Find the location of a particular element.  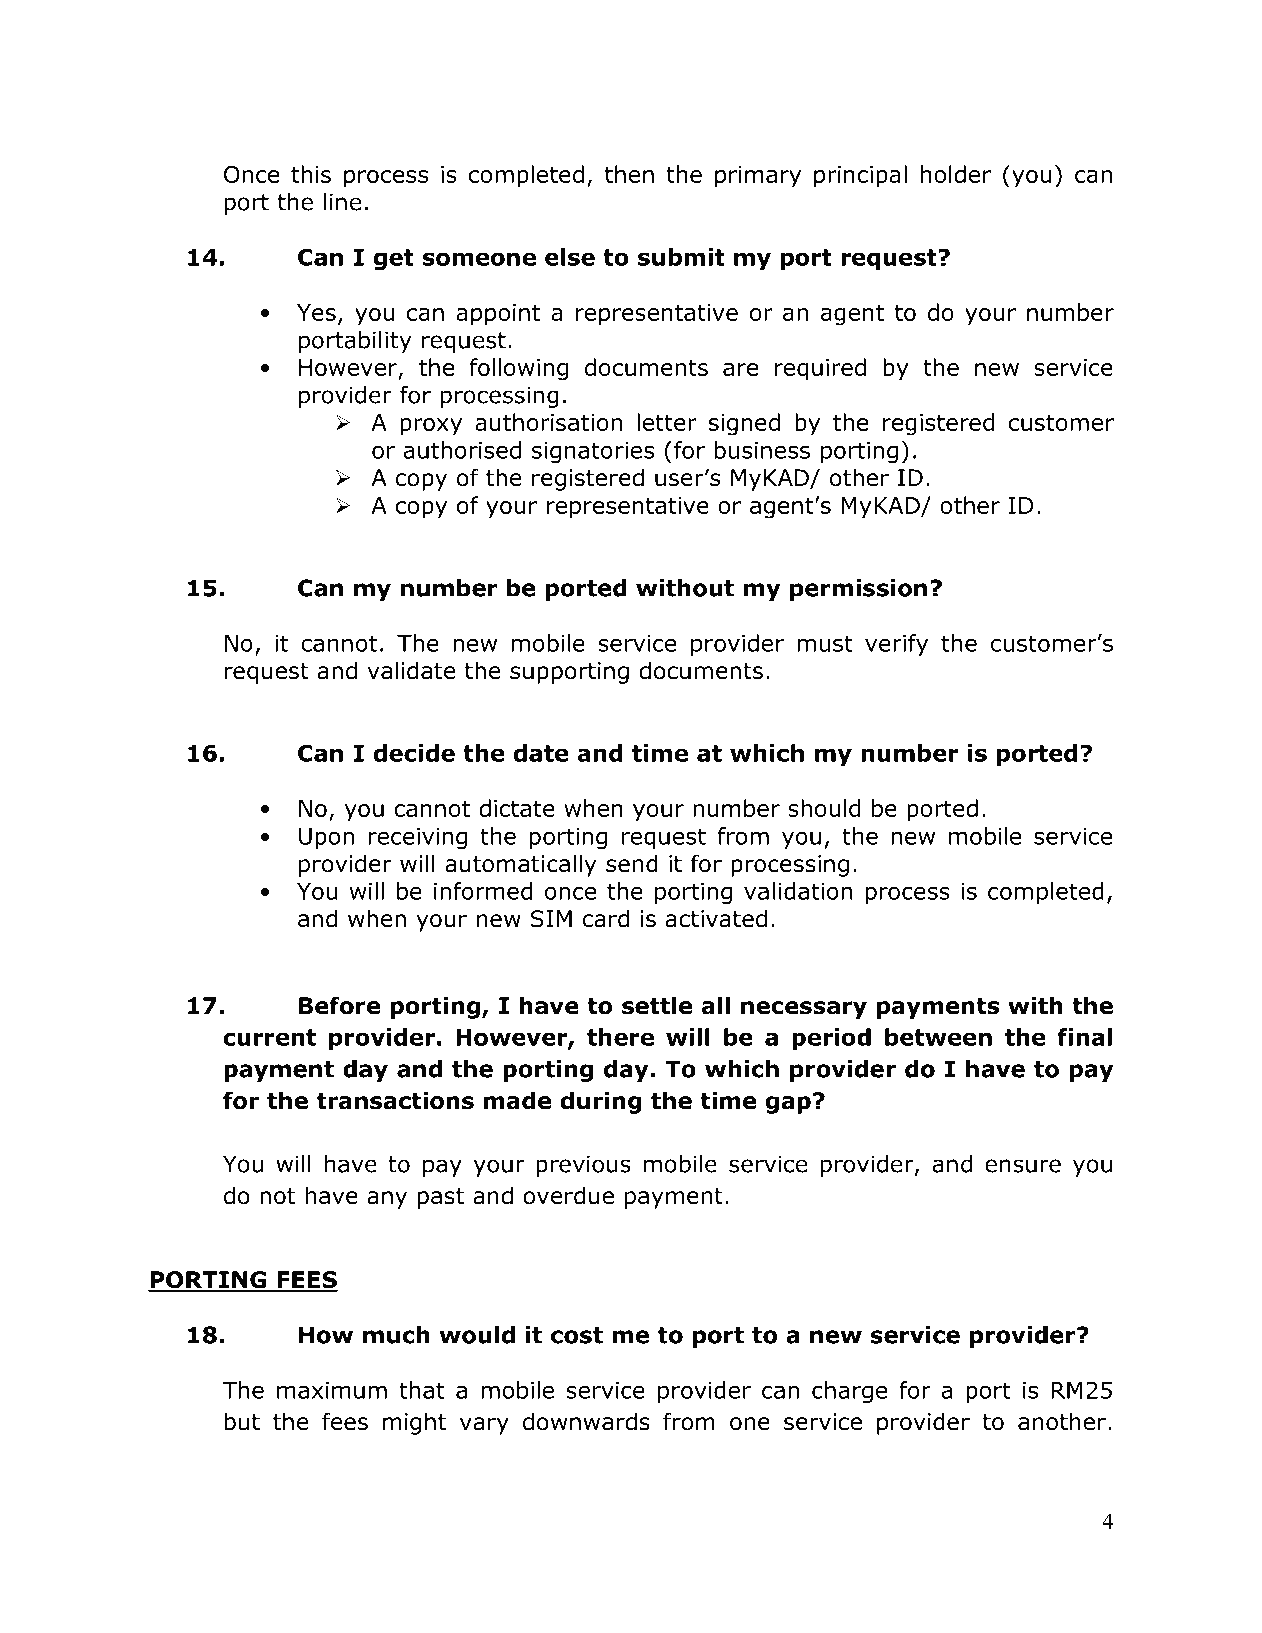

must is located at coordinates (825, 643).
